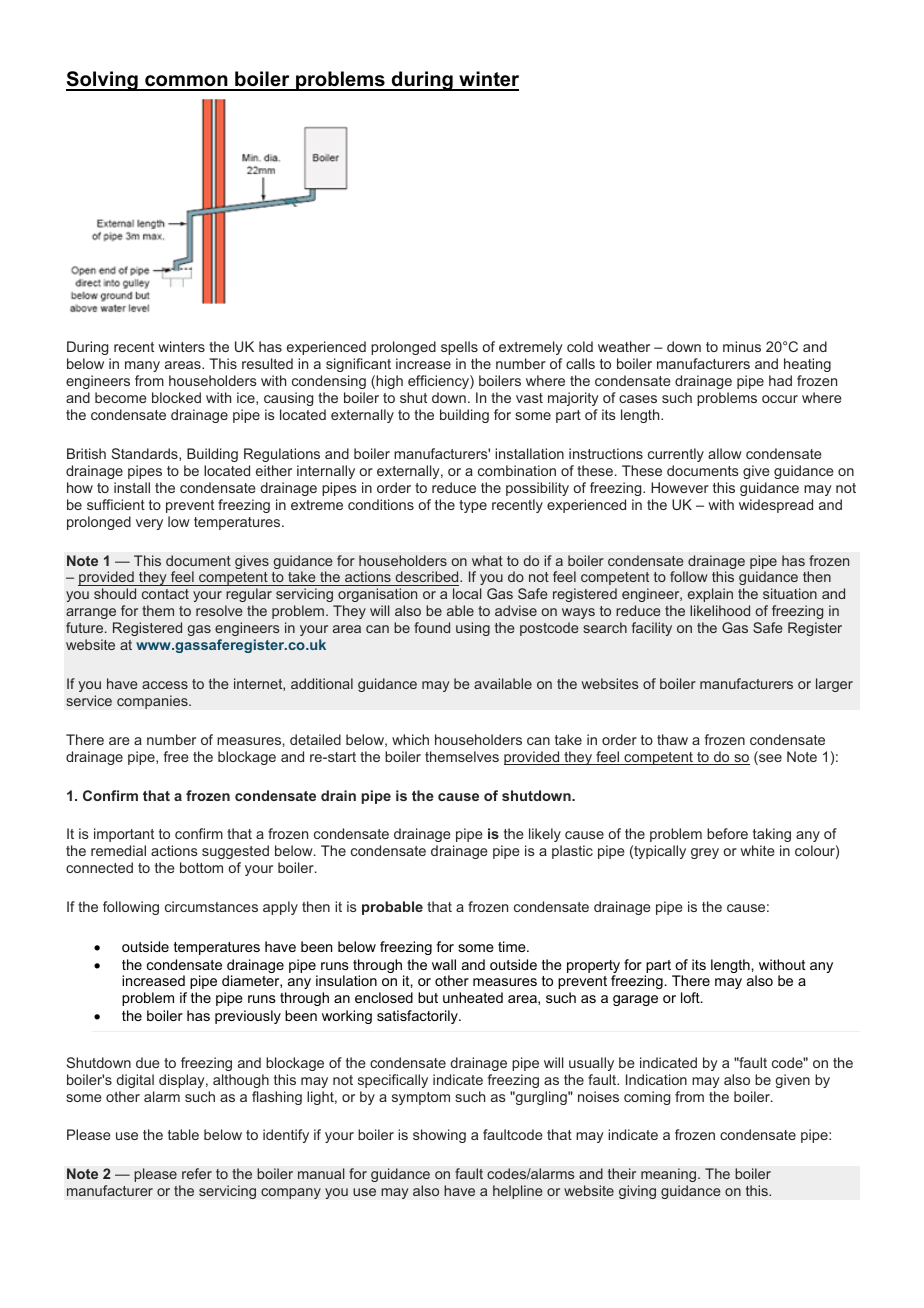  Describe the element at coordinates (439, 1136) in the document. I see `showing` at that location.
